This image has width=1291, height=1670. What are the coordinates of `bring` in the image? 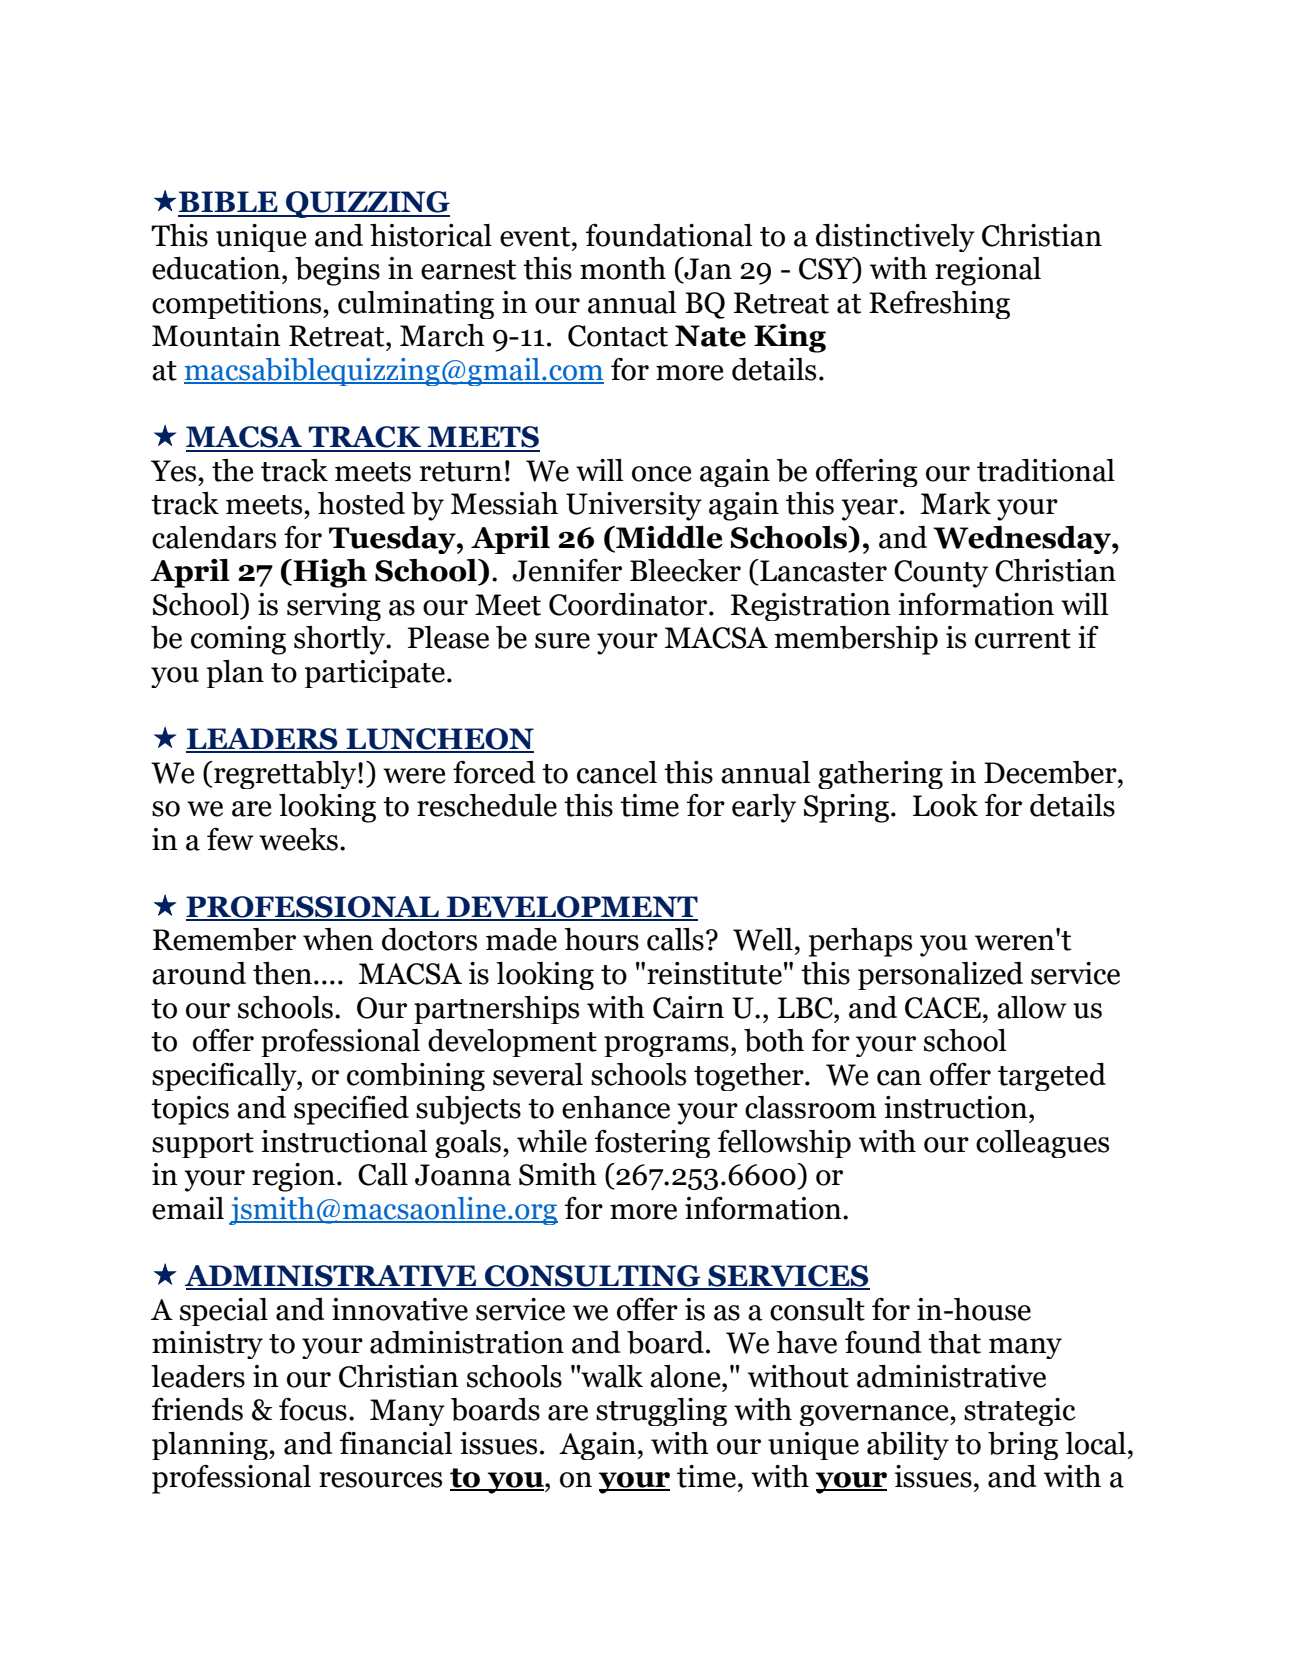 It's located at (1023, 1446).
